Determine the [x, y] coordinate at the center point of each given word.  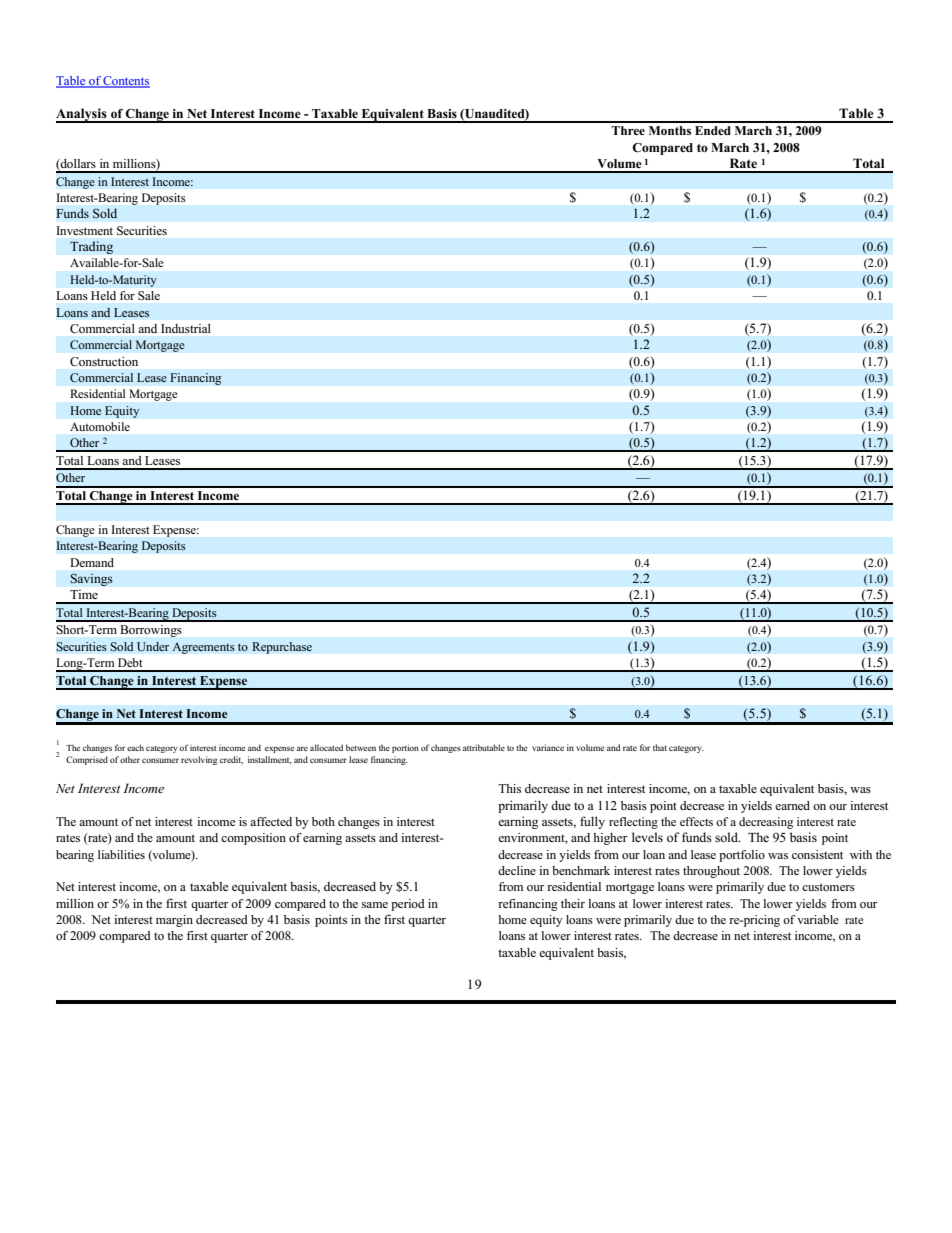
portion [405, 748]
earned [792, 805]
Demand [92, 562]
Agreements [203, 648]
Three [628, 130]
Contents [126, 82]
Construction [104, 361]
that [660, 747]
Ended [713, 130]
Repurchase [282, 648]
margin [174, 921]
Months [670, 130]
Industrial [186, 328]
